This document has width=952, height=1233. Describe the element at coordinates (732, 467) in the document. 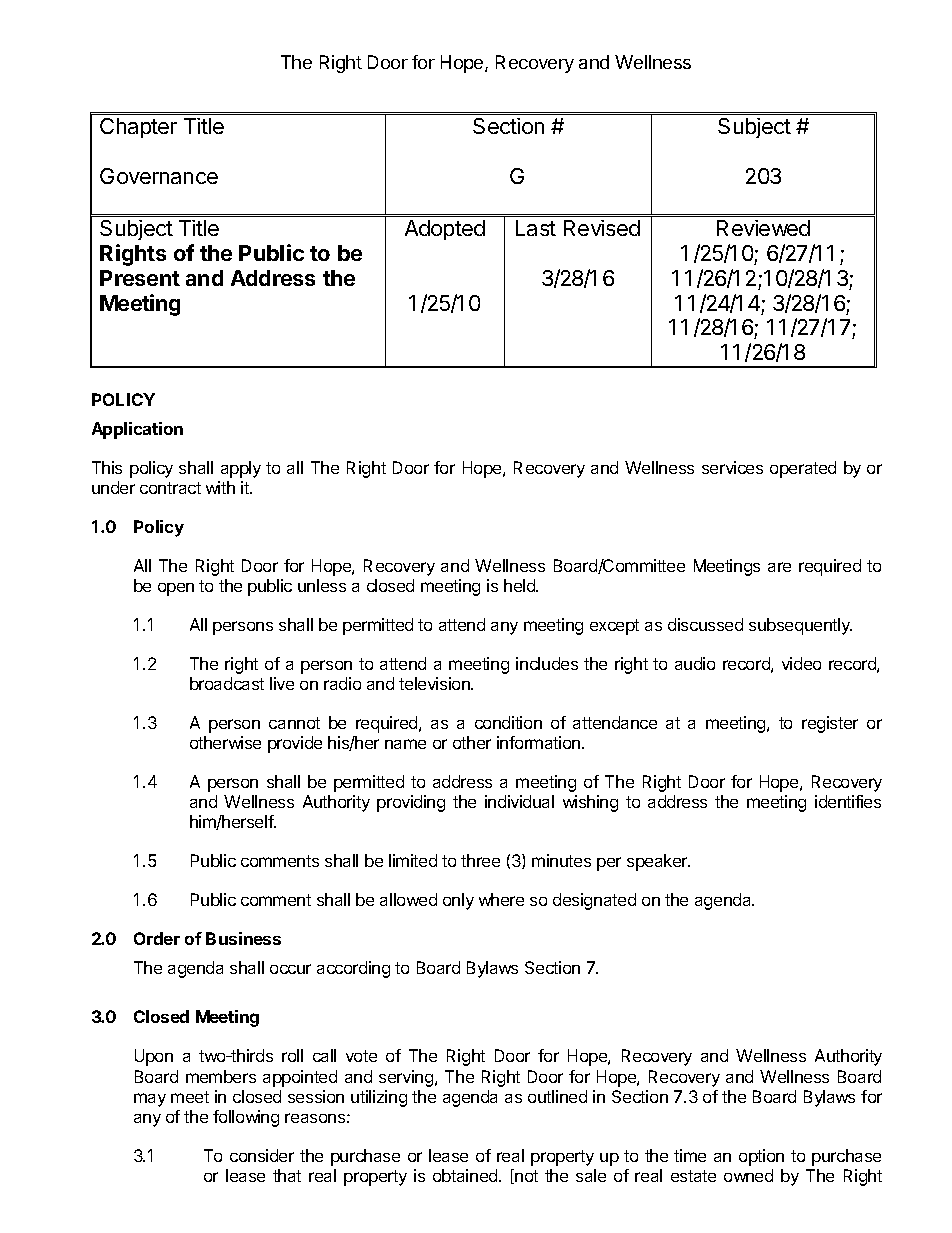

I see `services` at that location.
